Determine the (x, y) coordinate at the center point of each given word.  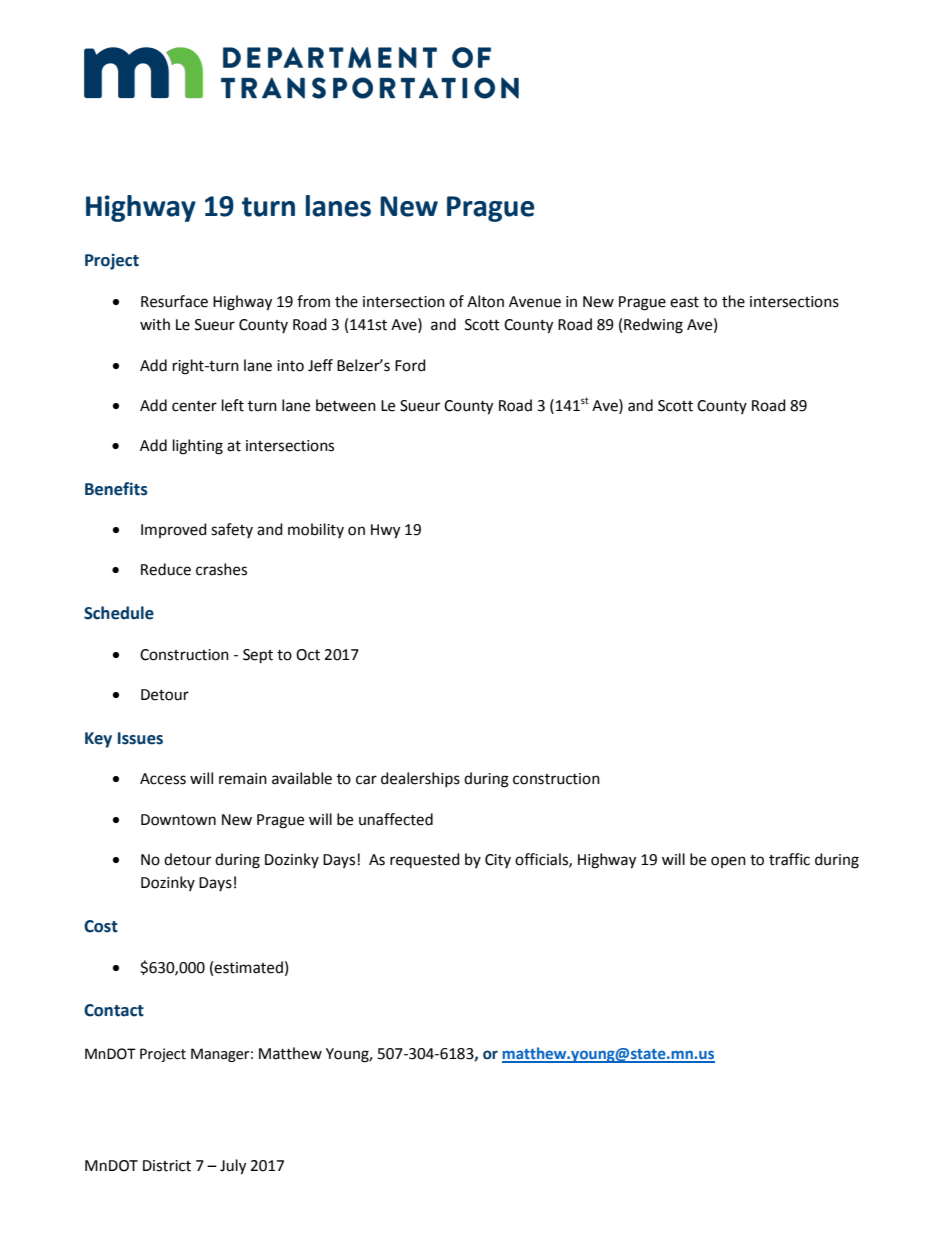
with (155, 324)
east (684, 302)
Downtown (178, 820)
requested (425, 860)
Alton (485, 301)
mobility (316, 530)
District (167, 1166)
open (728, 862)
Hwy (385, 531)
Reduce (166, 569)
